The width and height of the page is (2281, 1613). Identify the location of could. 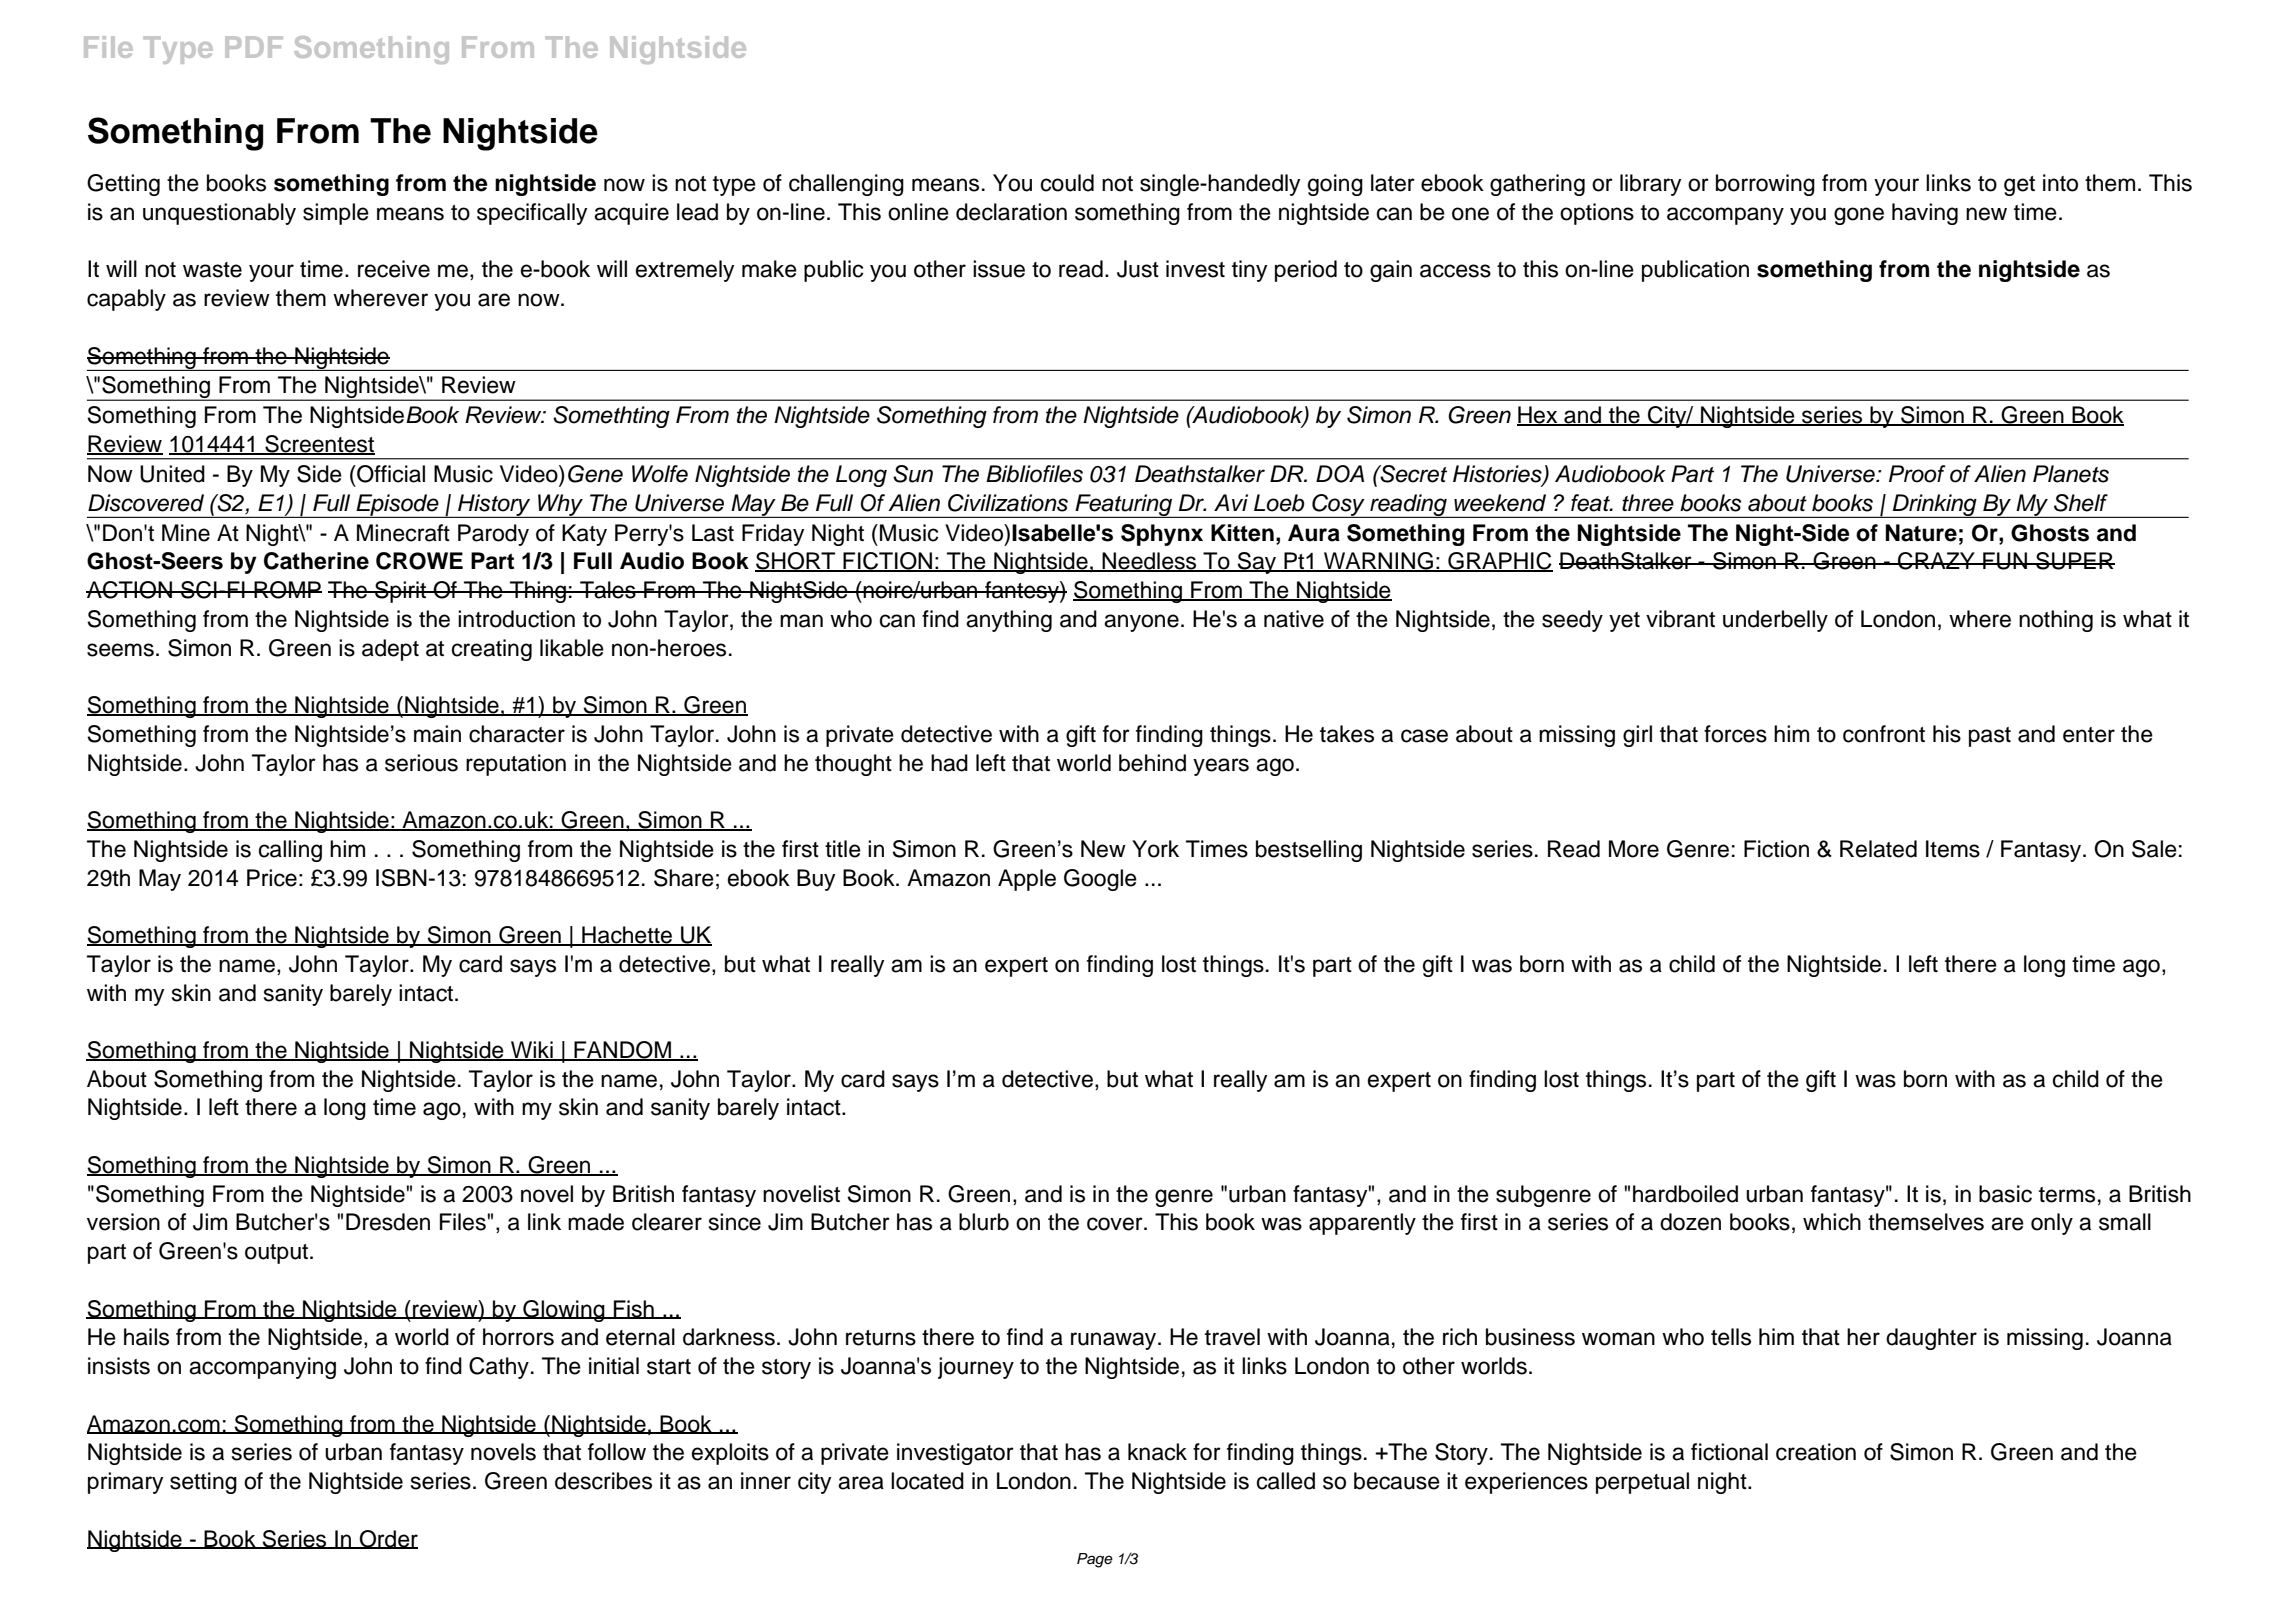
(1067, 183).
